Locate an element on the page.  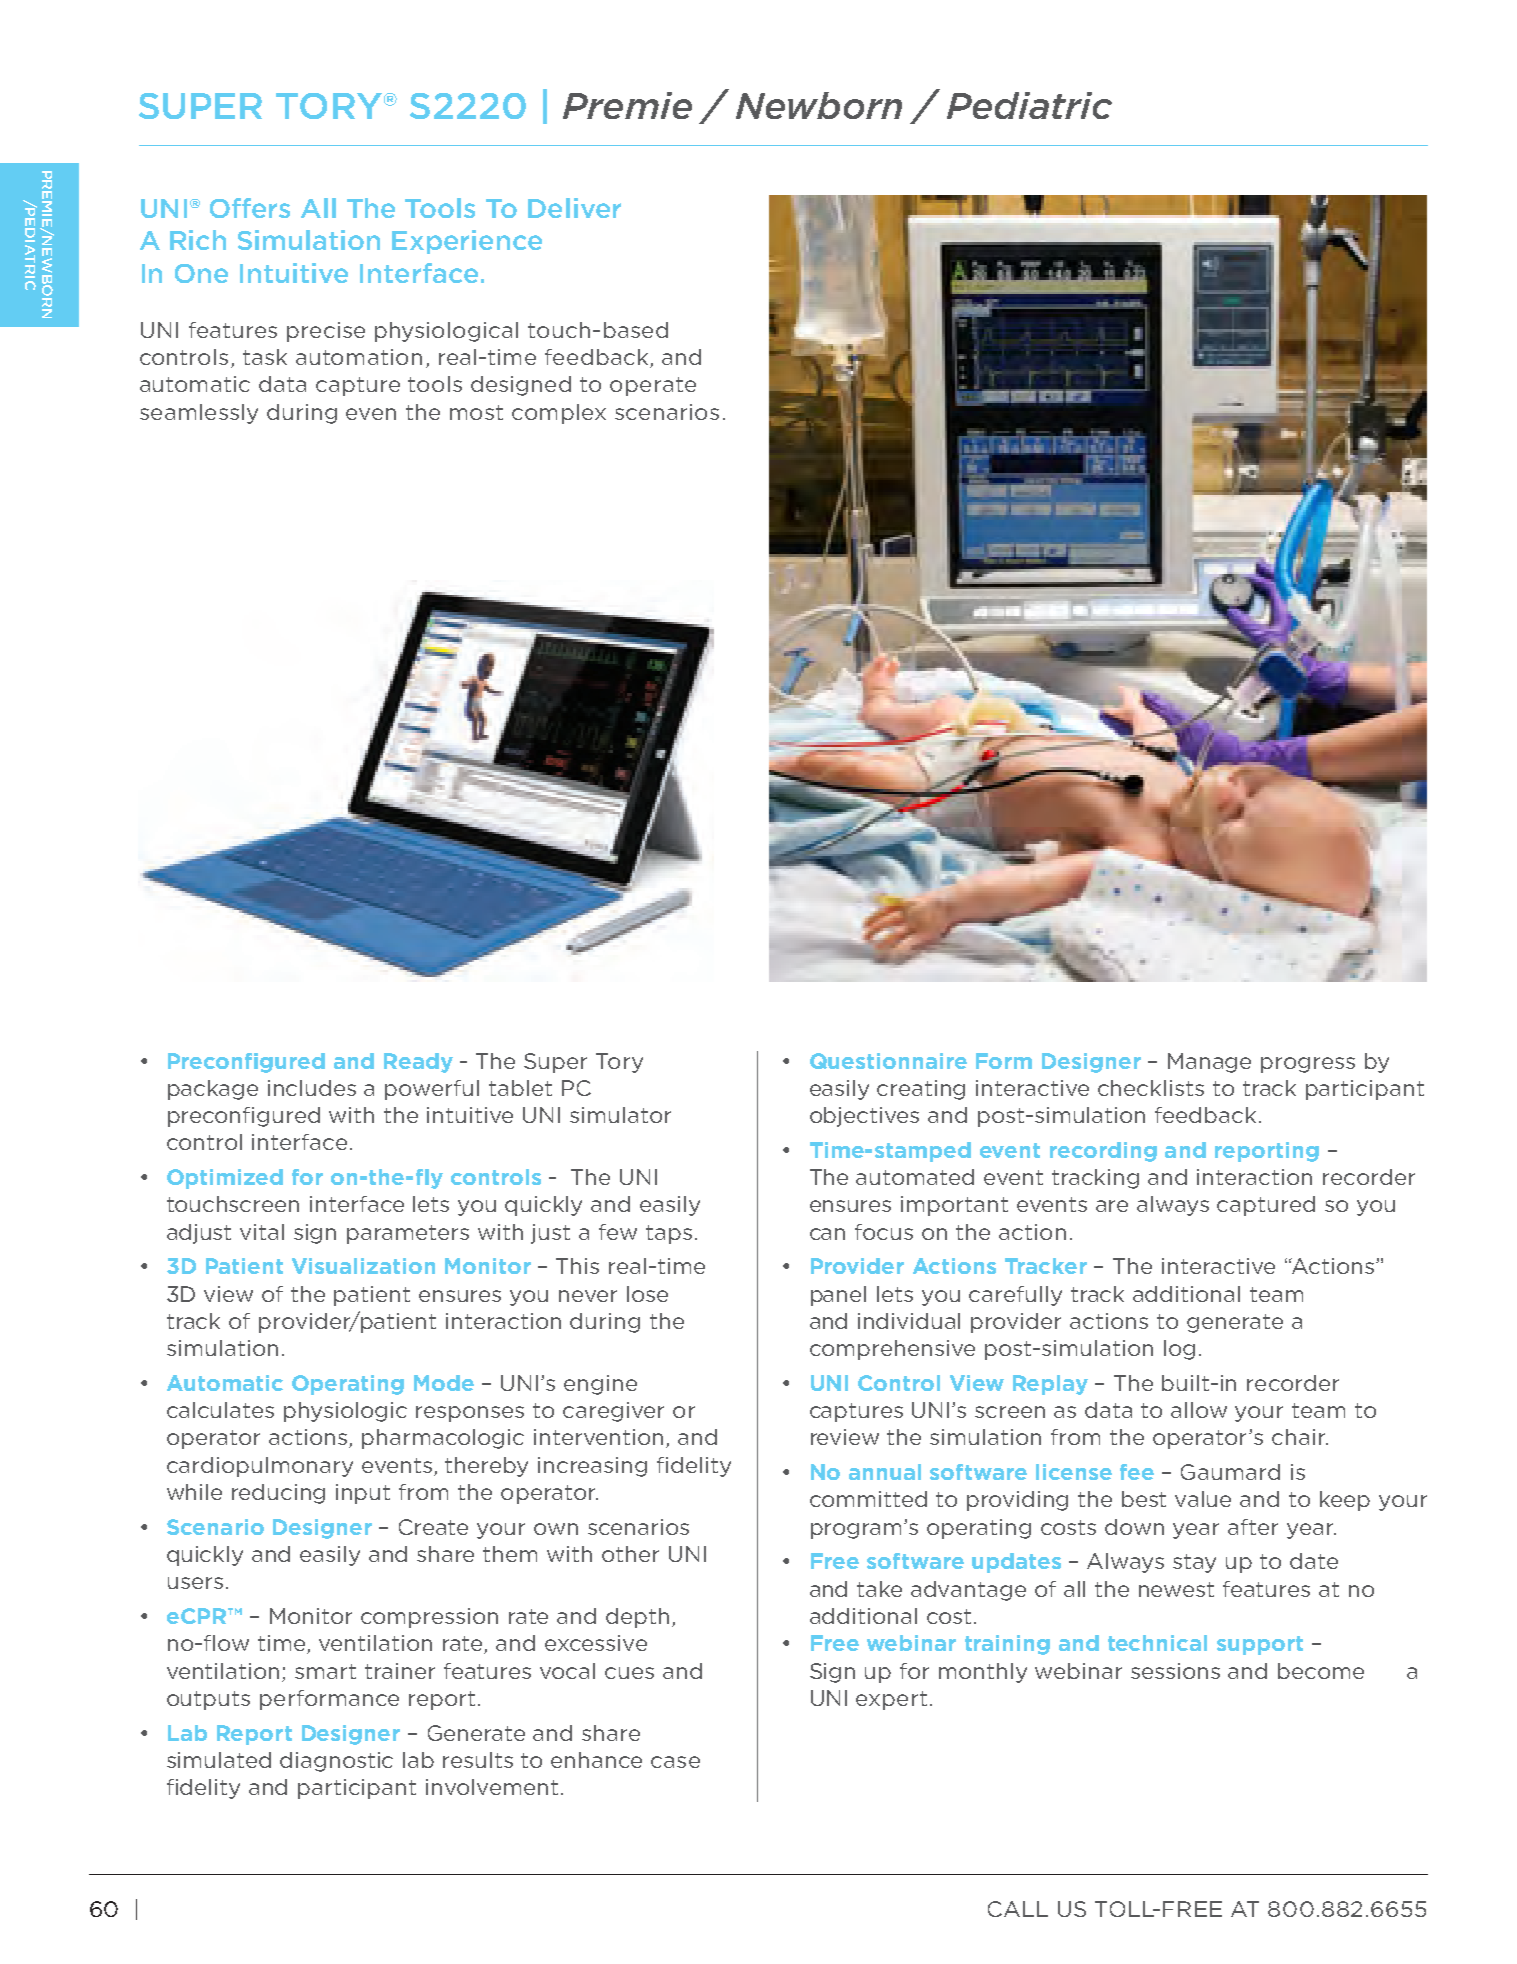
Manage is located at coordinates (1209, 1063).
